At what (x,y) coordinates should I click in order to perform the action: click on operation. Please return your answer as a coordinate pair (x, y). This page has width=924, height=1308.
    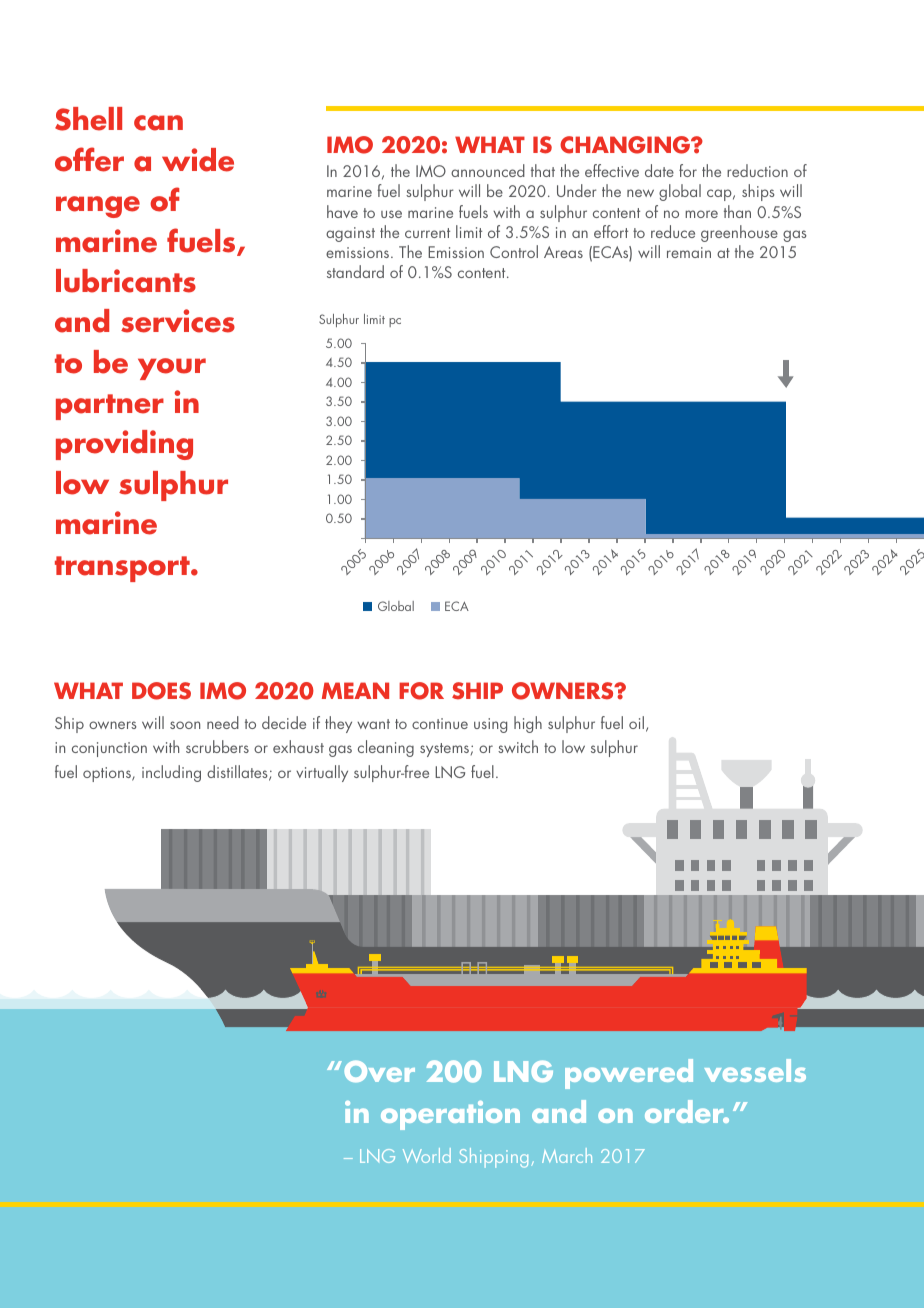
    Looking at the image, I should click on (450, 1115).
